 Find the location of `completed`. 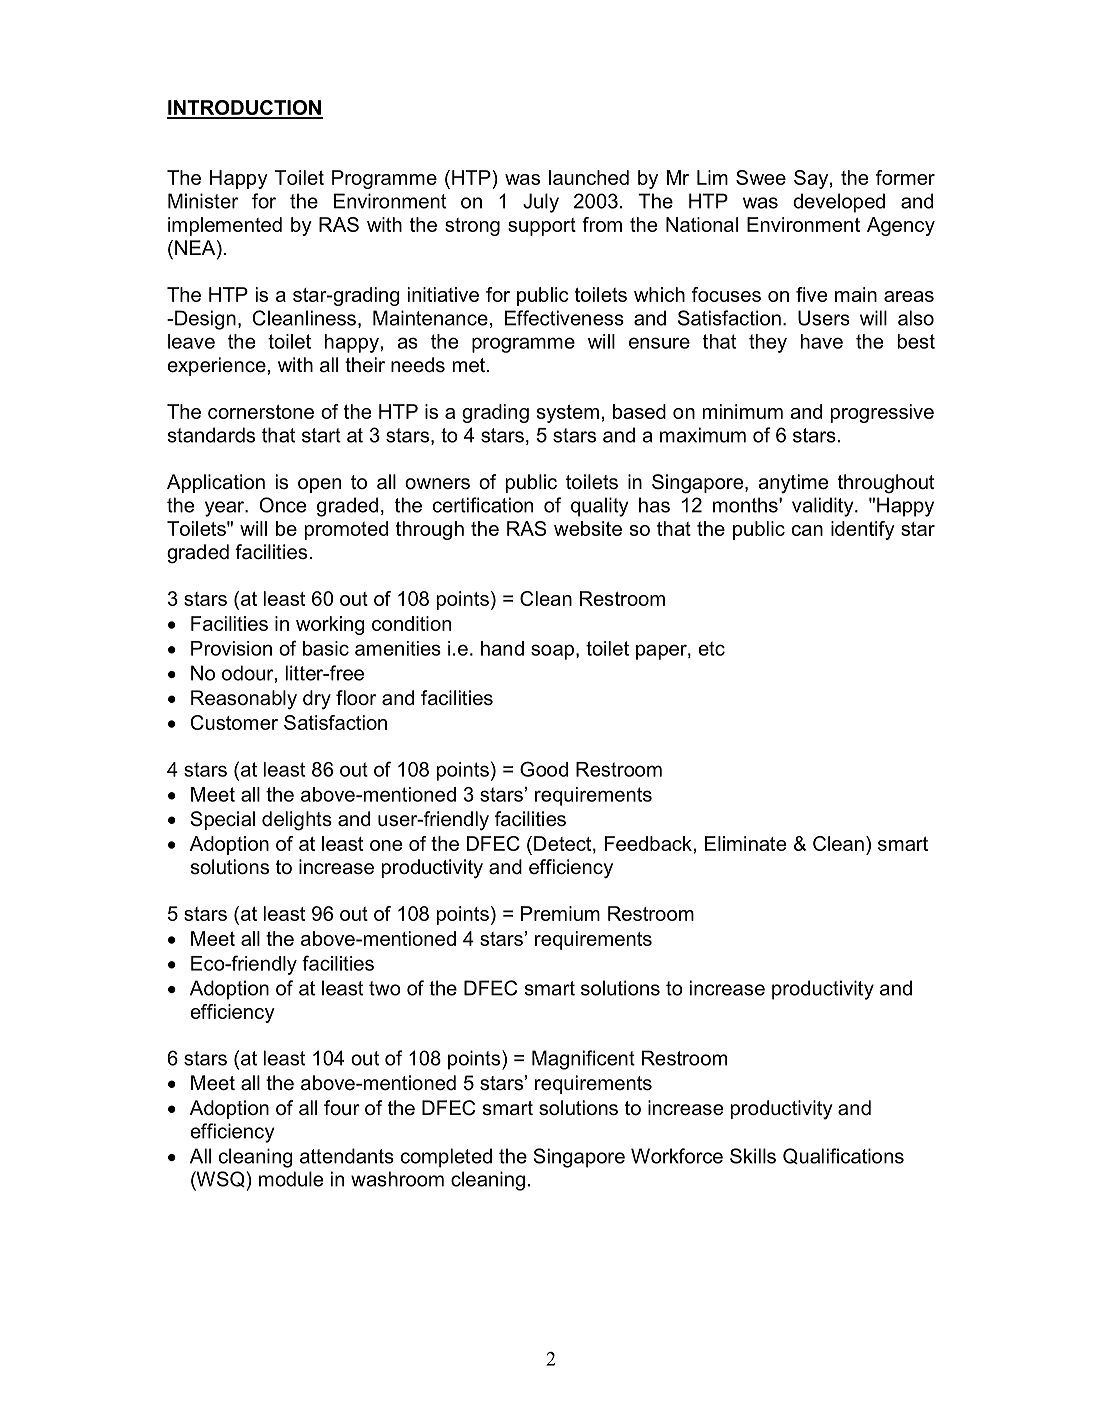

completed is located at coordinates (446, 1158).
